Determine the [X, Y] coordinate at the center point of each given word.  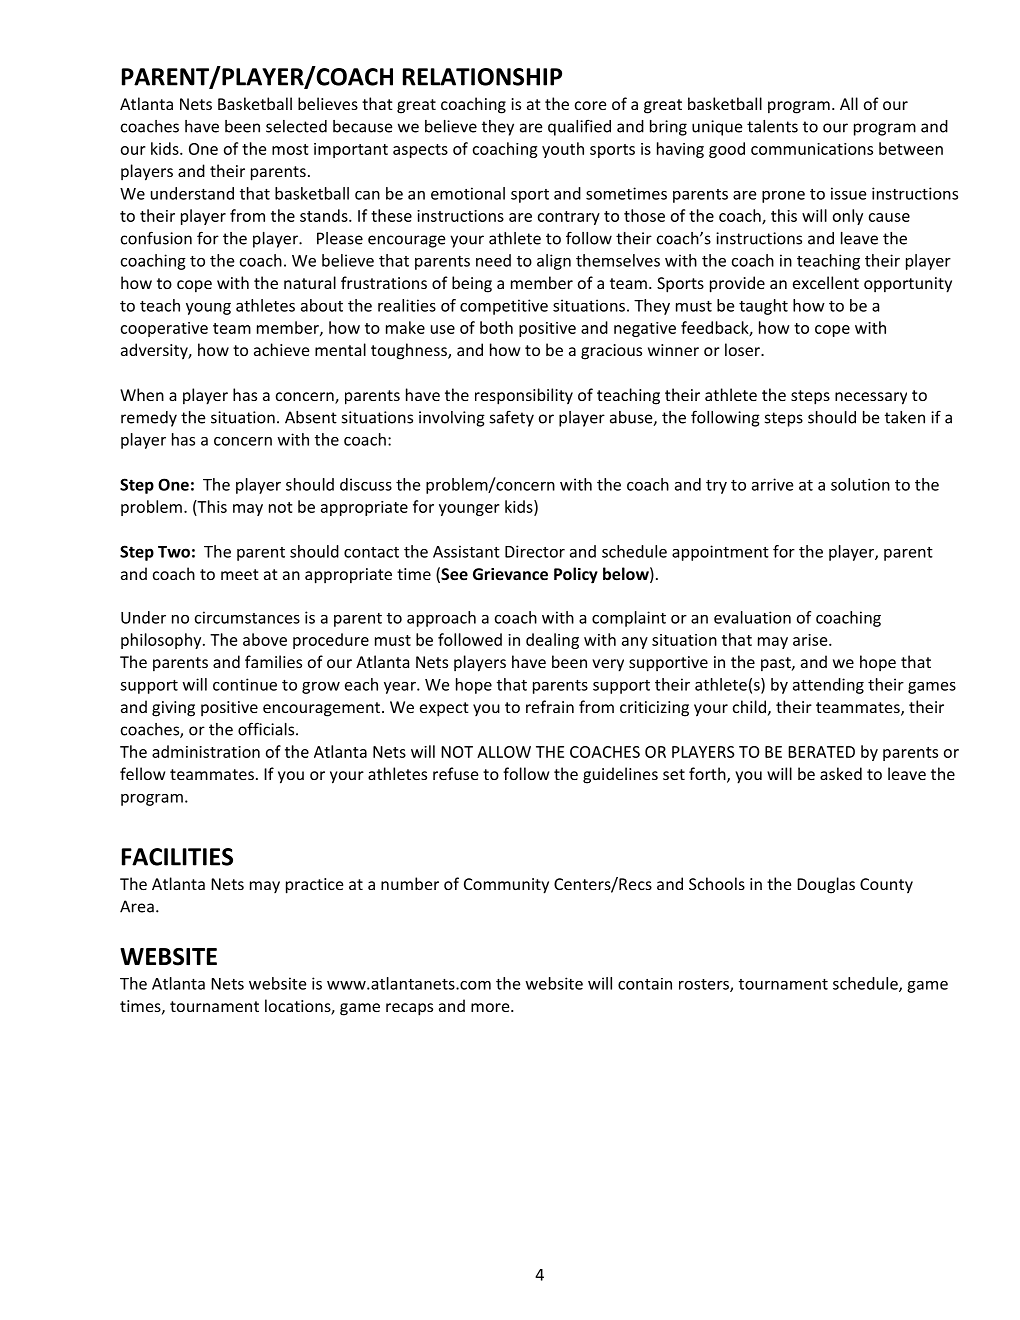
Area [137, 906]
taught [763, 307]
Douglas [826, 885]
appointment [720, 553]
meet [240, 574]
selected [296, 126]
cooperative [164, 329]
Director [535, 551]
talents [772, 126]
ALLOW [504, 752]
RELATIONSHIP [482, 77]
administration [206, 751]
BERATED [821, 752]
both [496, 327]
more [491, 1007]
